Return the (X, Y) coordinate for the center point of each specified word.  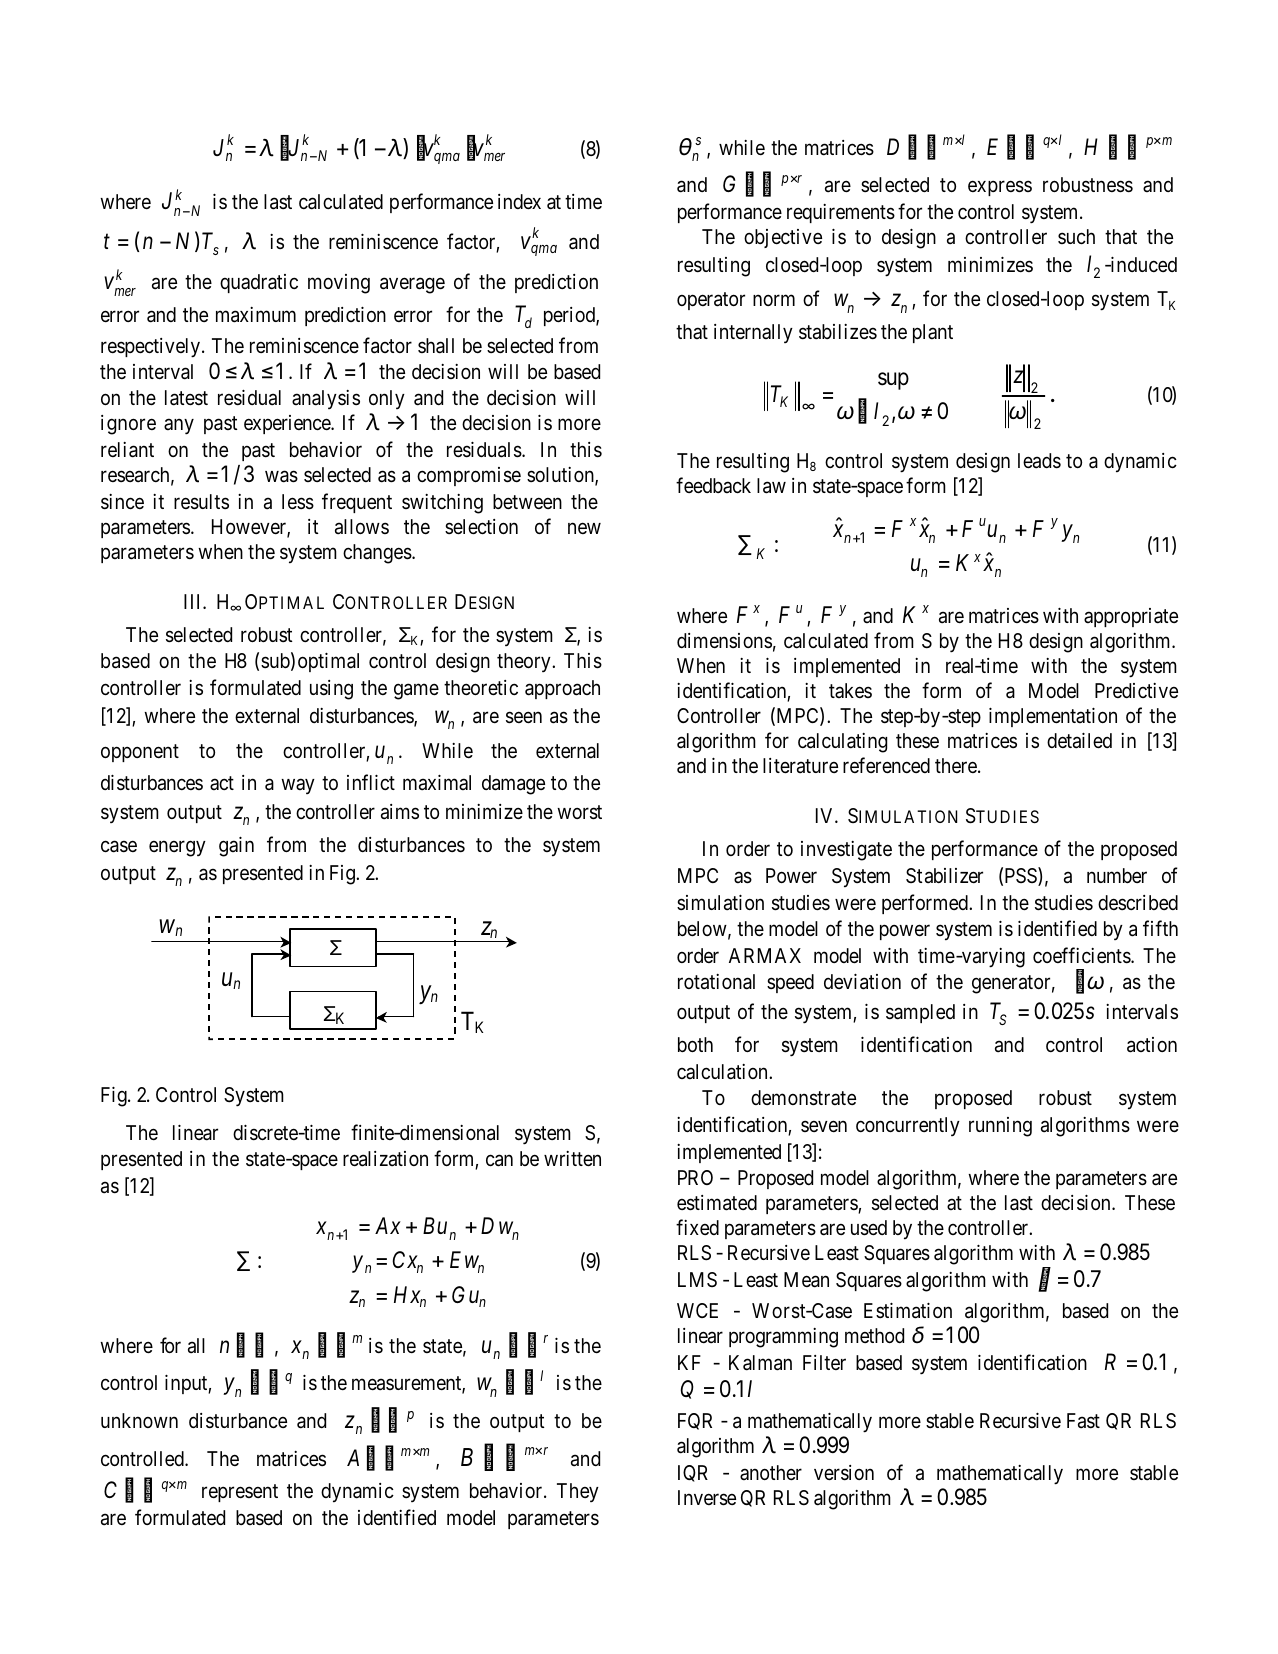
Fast (1083, 1421)
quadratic (259, 283)
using (331, 690)
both (695, 1044)
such (1076, 236)
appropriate (1131, 617)
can (499, 1161)
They (578, 1492)
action (1152, 1045)
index (519, 201)
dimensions (724, 640)
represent (240, 1493)
